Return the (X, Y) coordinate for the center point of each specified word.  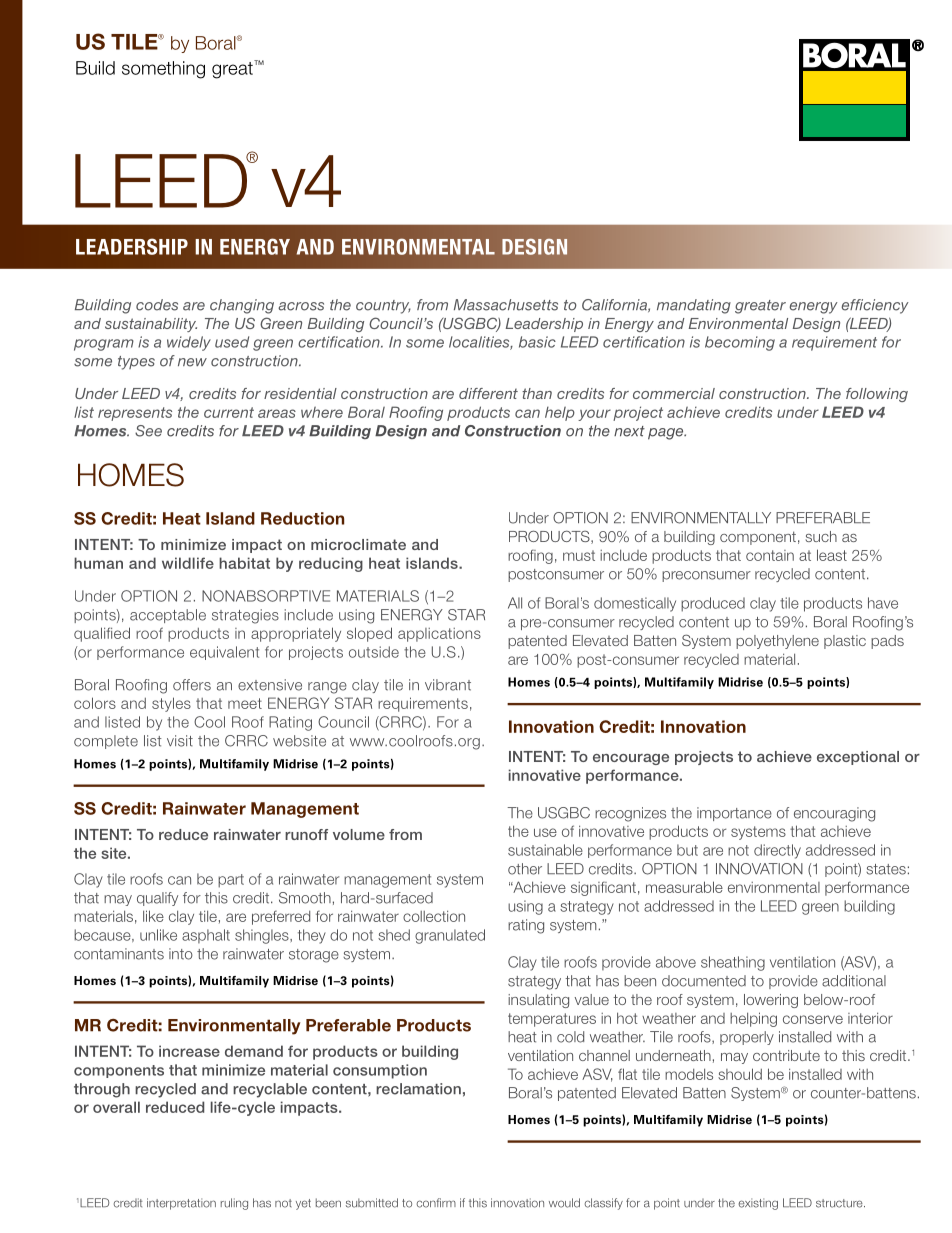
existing (758, 1204)
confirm (436, 1203)
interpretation (181, 1204)
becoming (740, 343)
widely (189, 343)
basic (537, 342)
